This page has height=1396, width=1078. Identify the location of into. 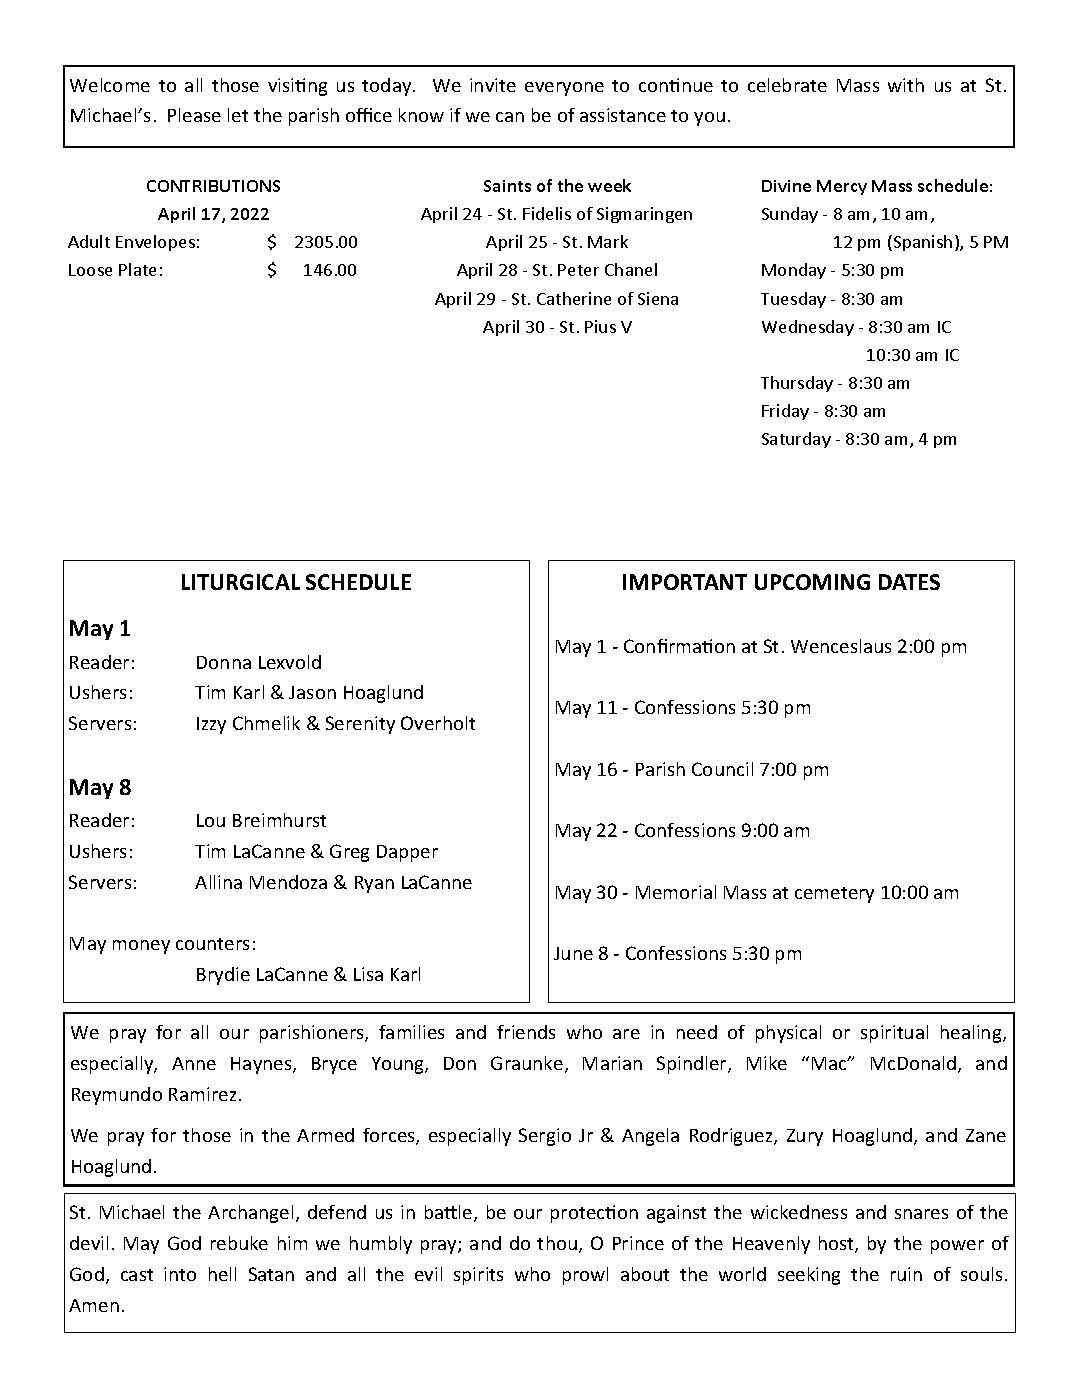
(180, 1274).
